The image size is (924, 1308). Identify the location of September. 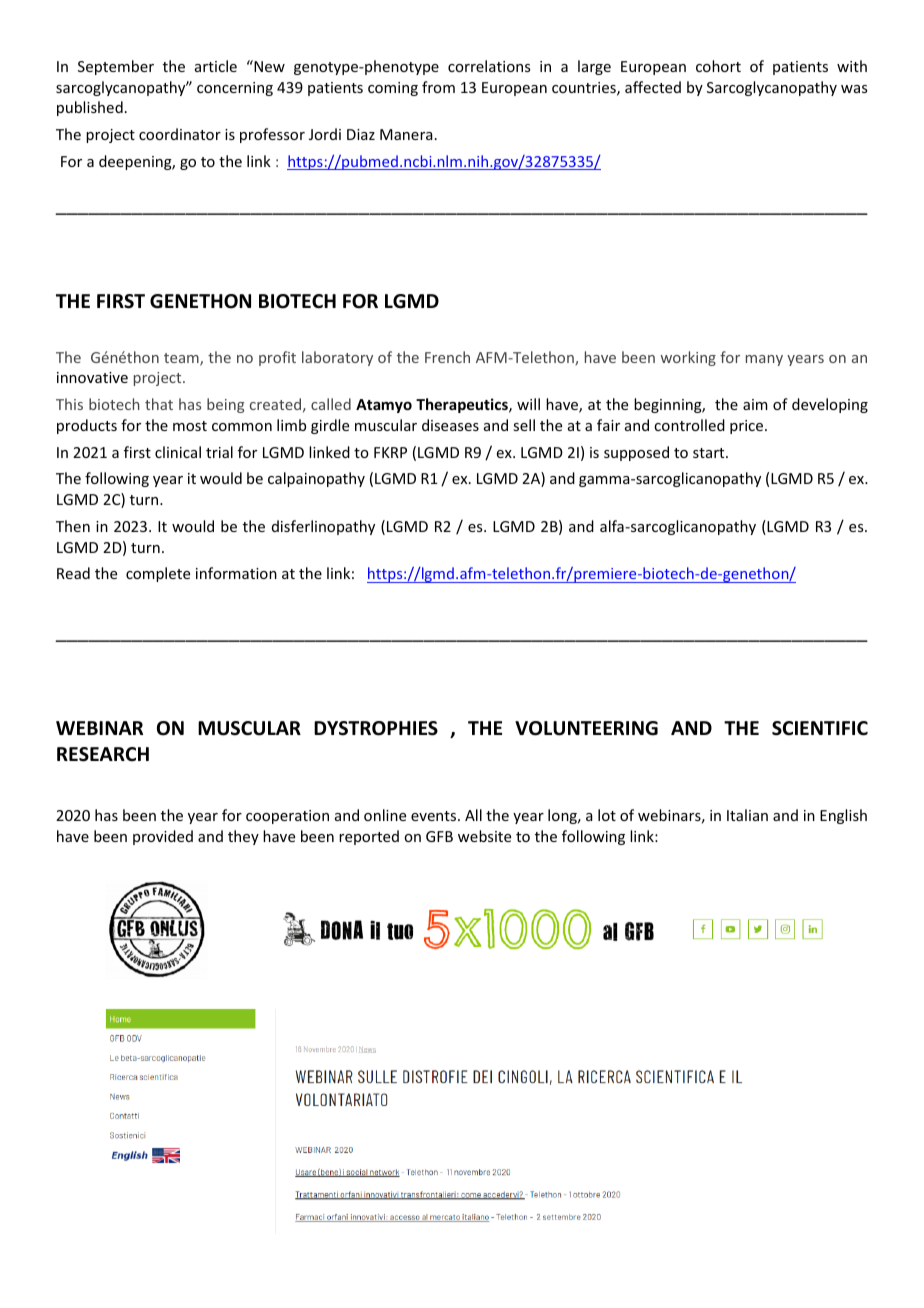
(116, 67).
